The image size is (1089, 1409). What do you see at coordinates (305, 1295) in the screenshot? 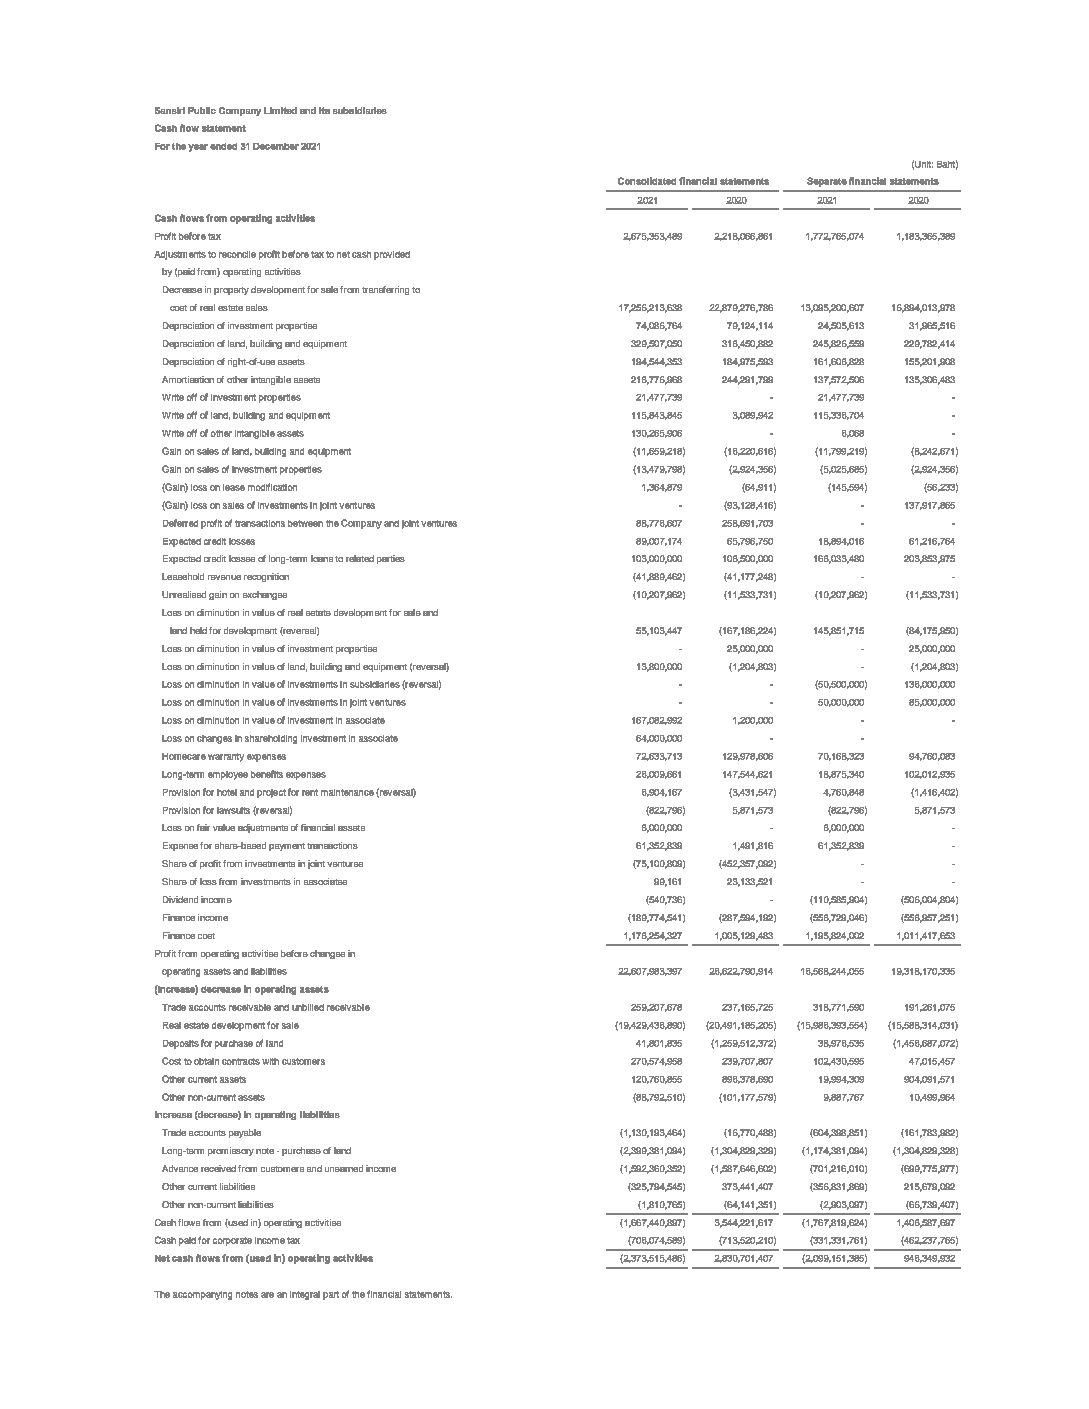
I see `integral` at bounding box center [305, 1295].
